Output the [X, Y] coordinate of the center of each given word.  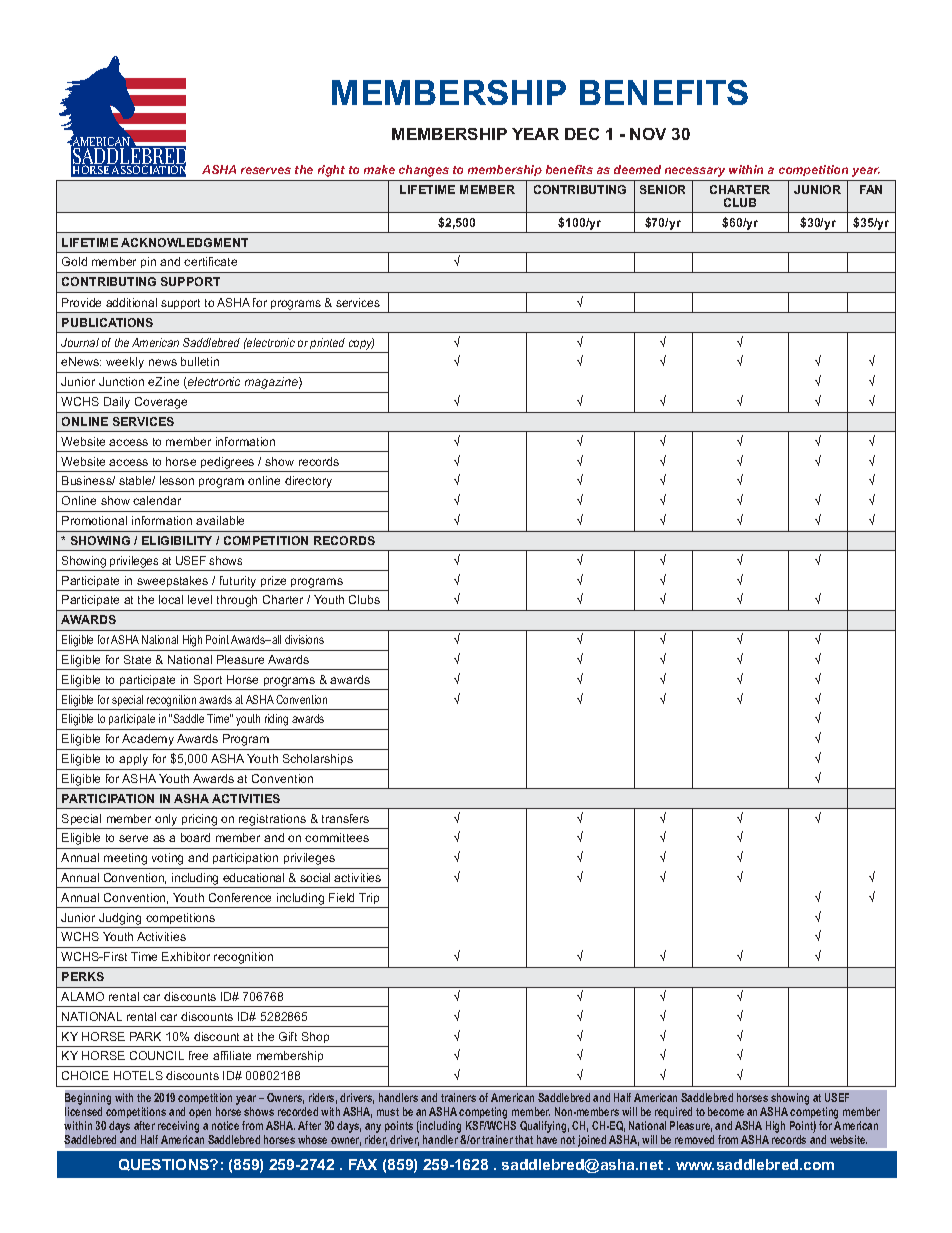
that [524, 1139]
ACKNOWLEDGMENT [184, 242]
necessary [695, 172]
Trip [369, 898]
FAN [871, 189]
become [726, 1111]
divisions [304, 639]
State [137, 659]
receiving [178, 1127]
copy [361, 344]
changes [424, 171]
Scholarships [318, 759]
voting [167, 859]
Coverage [161, 403]
